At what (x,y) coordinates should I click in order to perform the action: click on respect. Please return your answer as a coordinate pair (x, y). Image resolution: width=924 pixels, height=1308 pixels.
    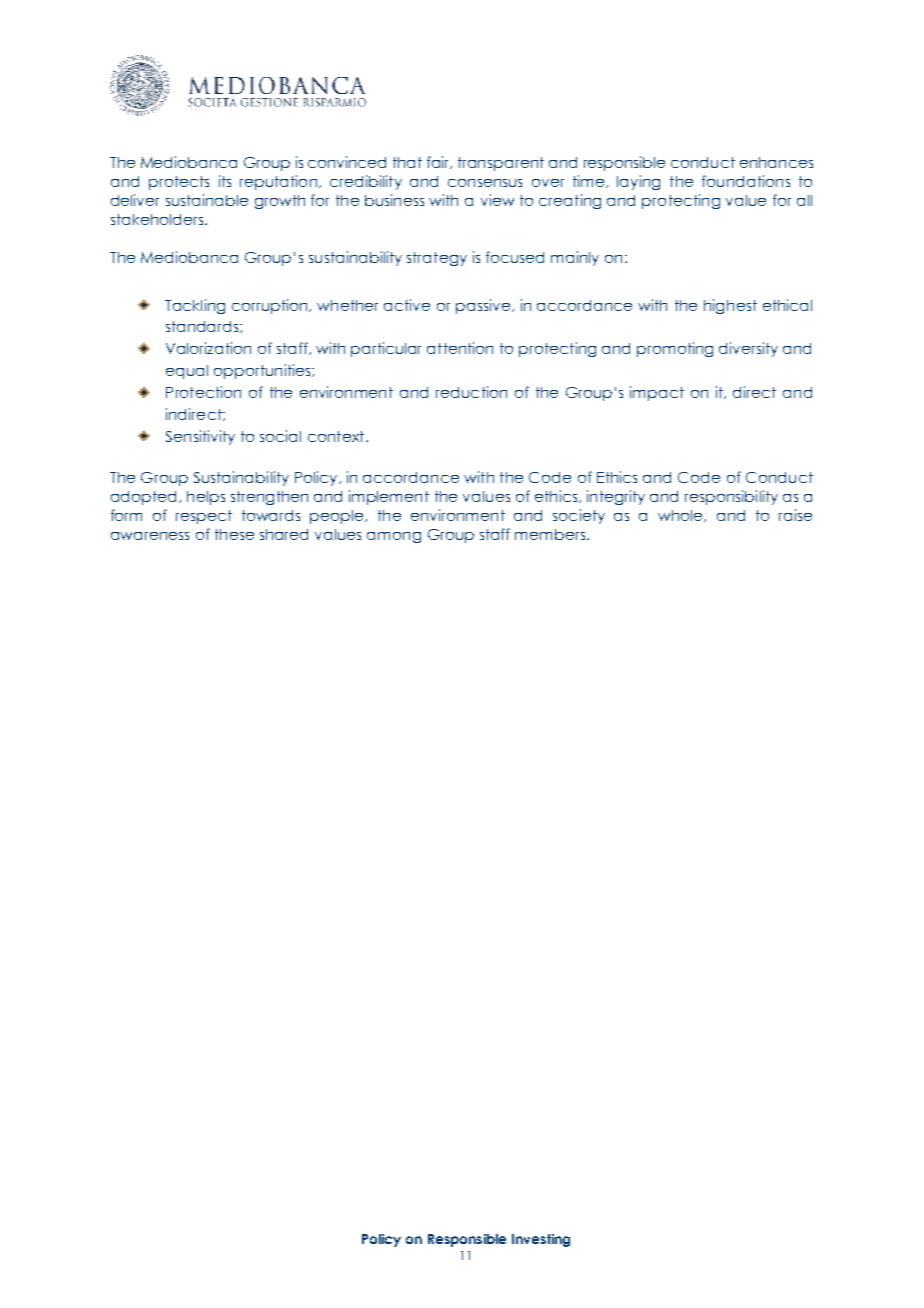
    Looking at the image, I should click on (204, 517).
